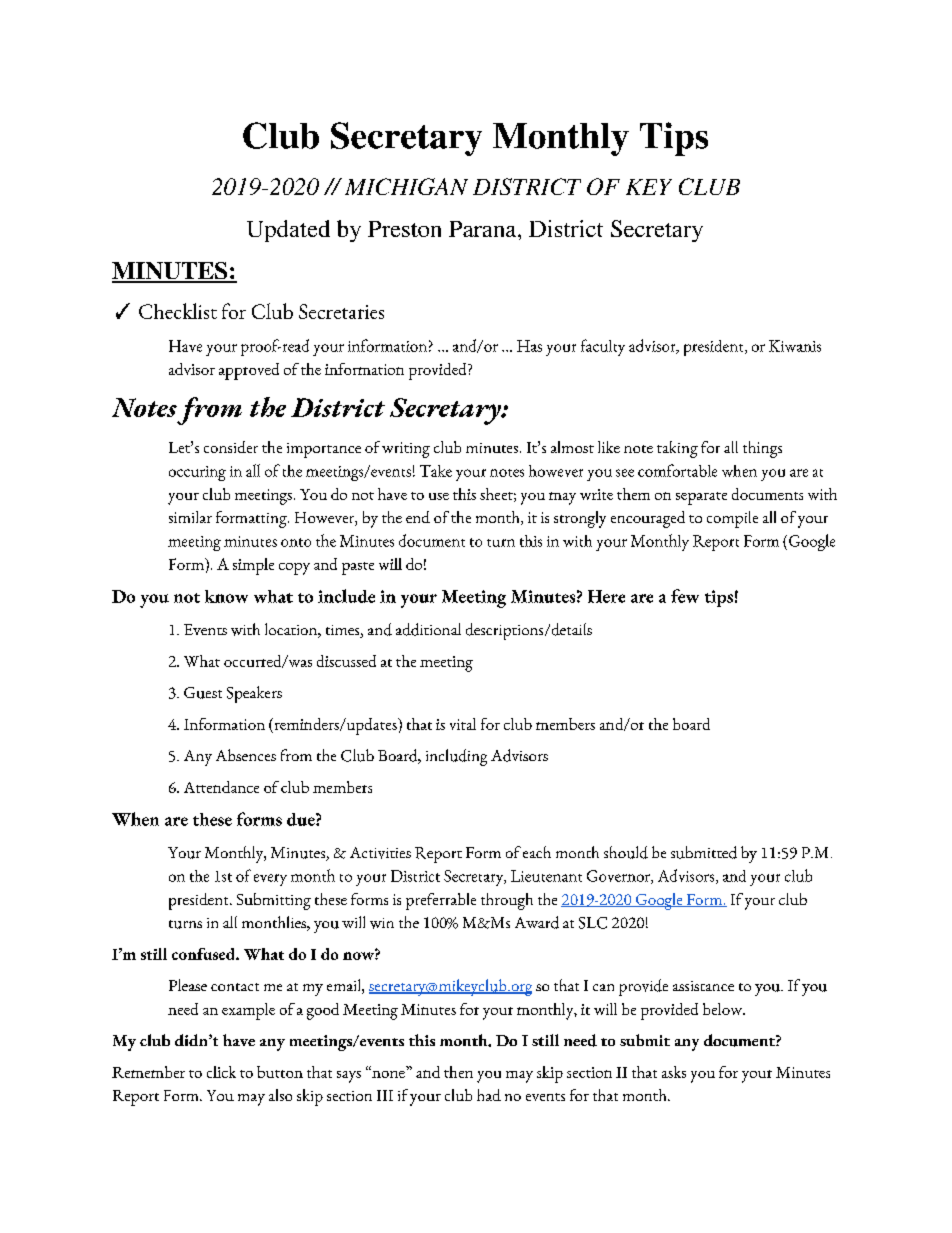 The height and width of the screenshot is (1233, 952). What do you see at coordinates (288, 231) in the screenshot?
I see `Updated` at bounding box center [288, 231].
